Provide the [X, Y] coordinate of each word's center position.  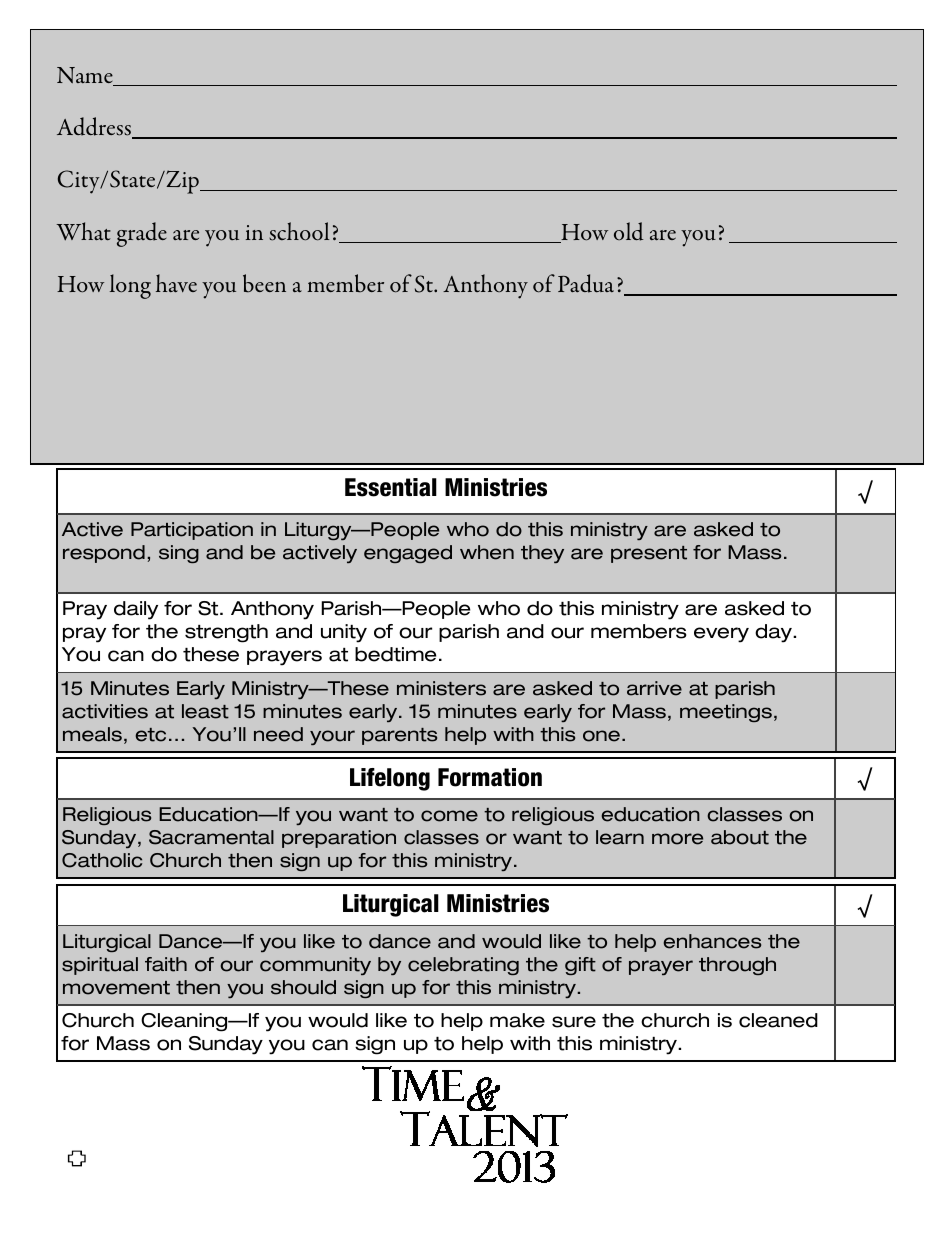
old [628, 231]
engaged [408, 554]
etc [150, 735]
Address [95, 128]
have [176, 283]
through [737, 966]
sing [179, 554]
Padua [586, 283]
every [721, 635]
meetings [726, 713]
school [299, 231]
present [649, 554]
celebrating [463, 966]
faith [166, 964]
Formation [490, 777]
